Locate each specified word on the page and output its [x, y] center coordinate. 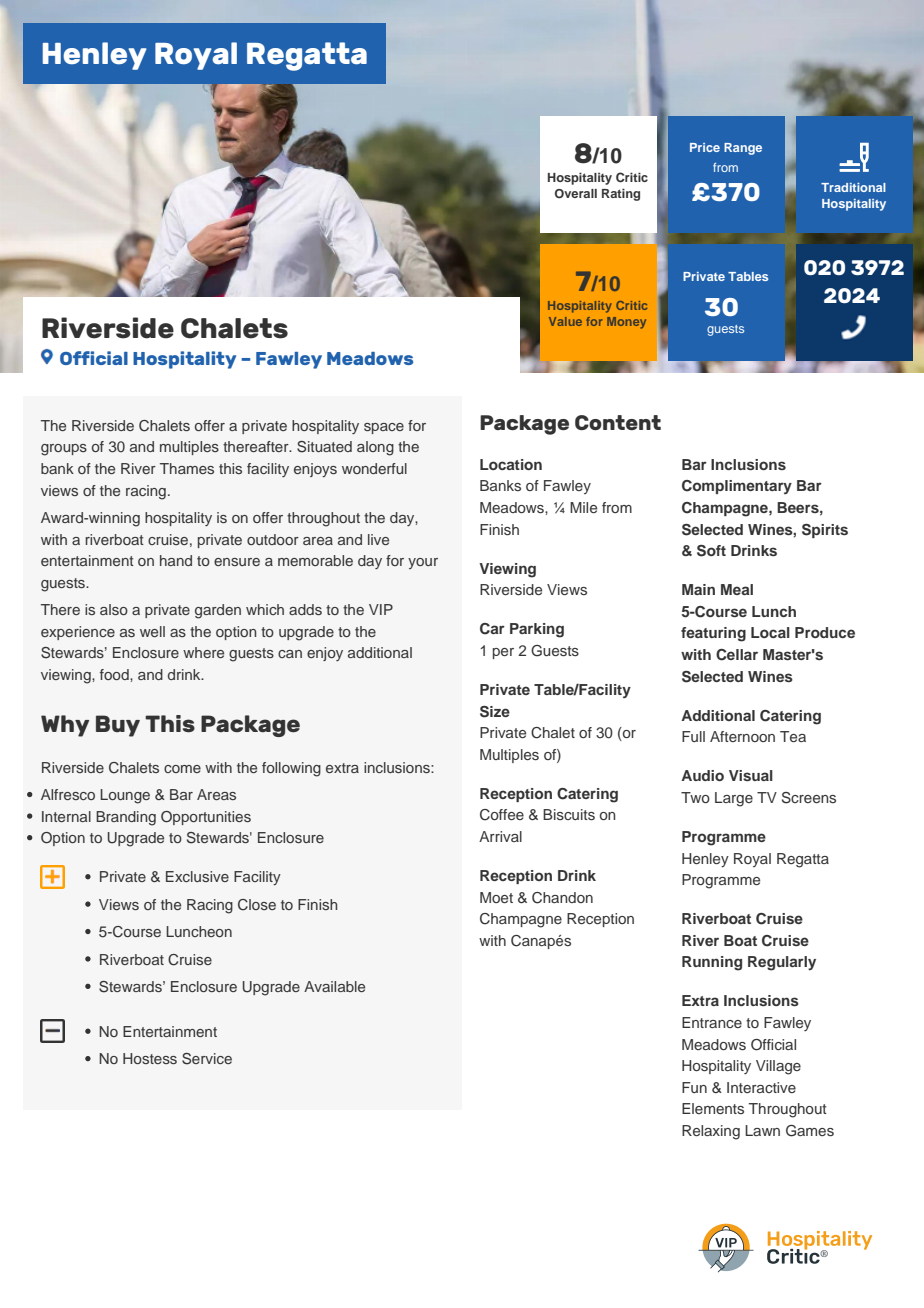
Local [770, 632]
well [152, 631]
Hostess [150, 1058]
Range [743, 149]
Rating [621, 194]
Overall [576, 194]
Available [334, 986]
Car [492, 629]
